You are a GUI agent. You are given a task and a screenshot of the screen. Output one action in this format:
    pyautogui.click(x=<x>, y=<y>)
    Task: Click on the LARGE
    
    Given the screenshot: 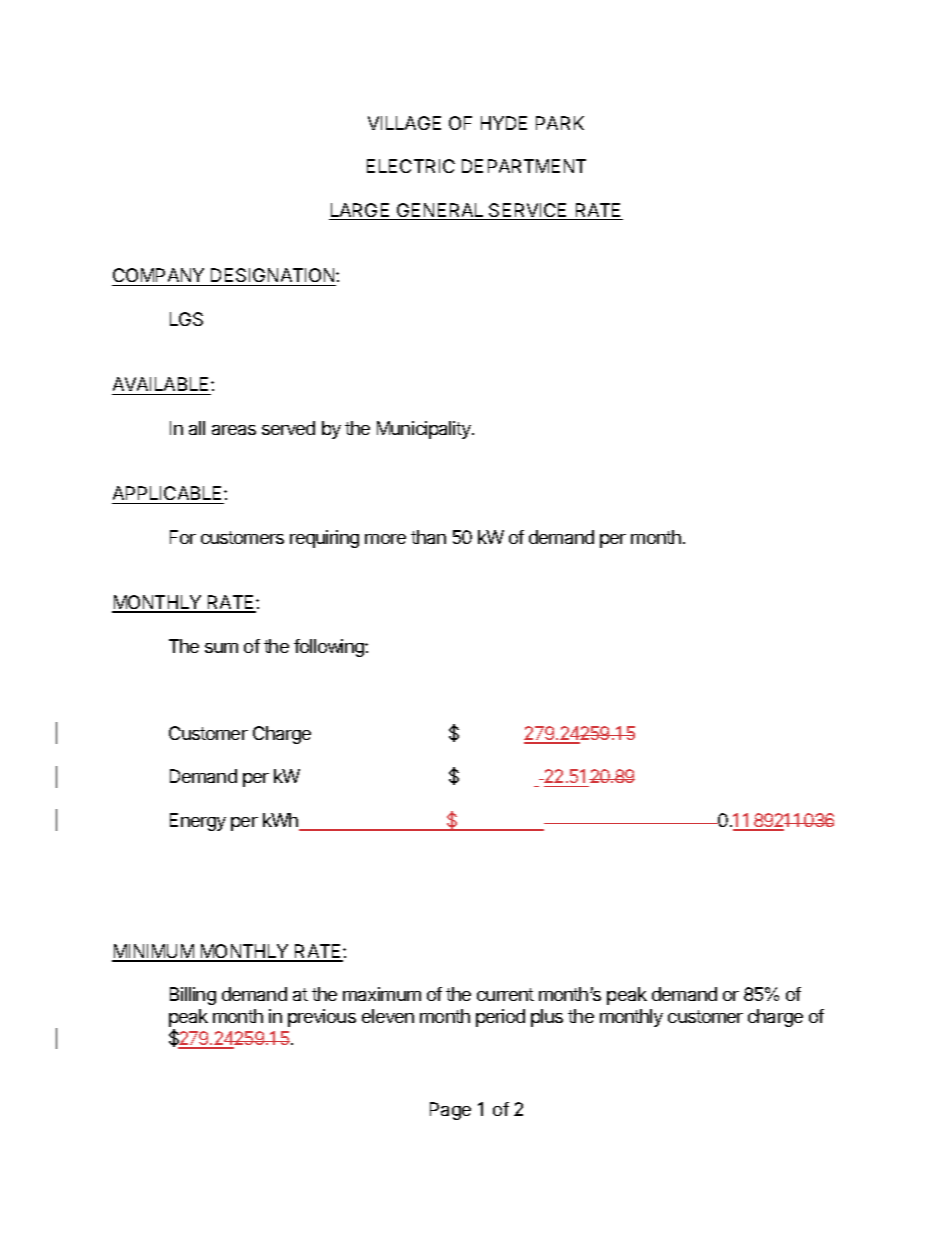 What is the action you would take?
    pyautogui.click(x=360, y=211)
